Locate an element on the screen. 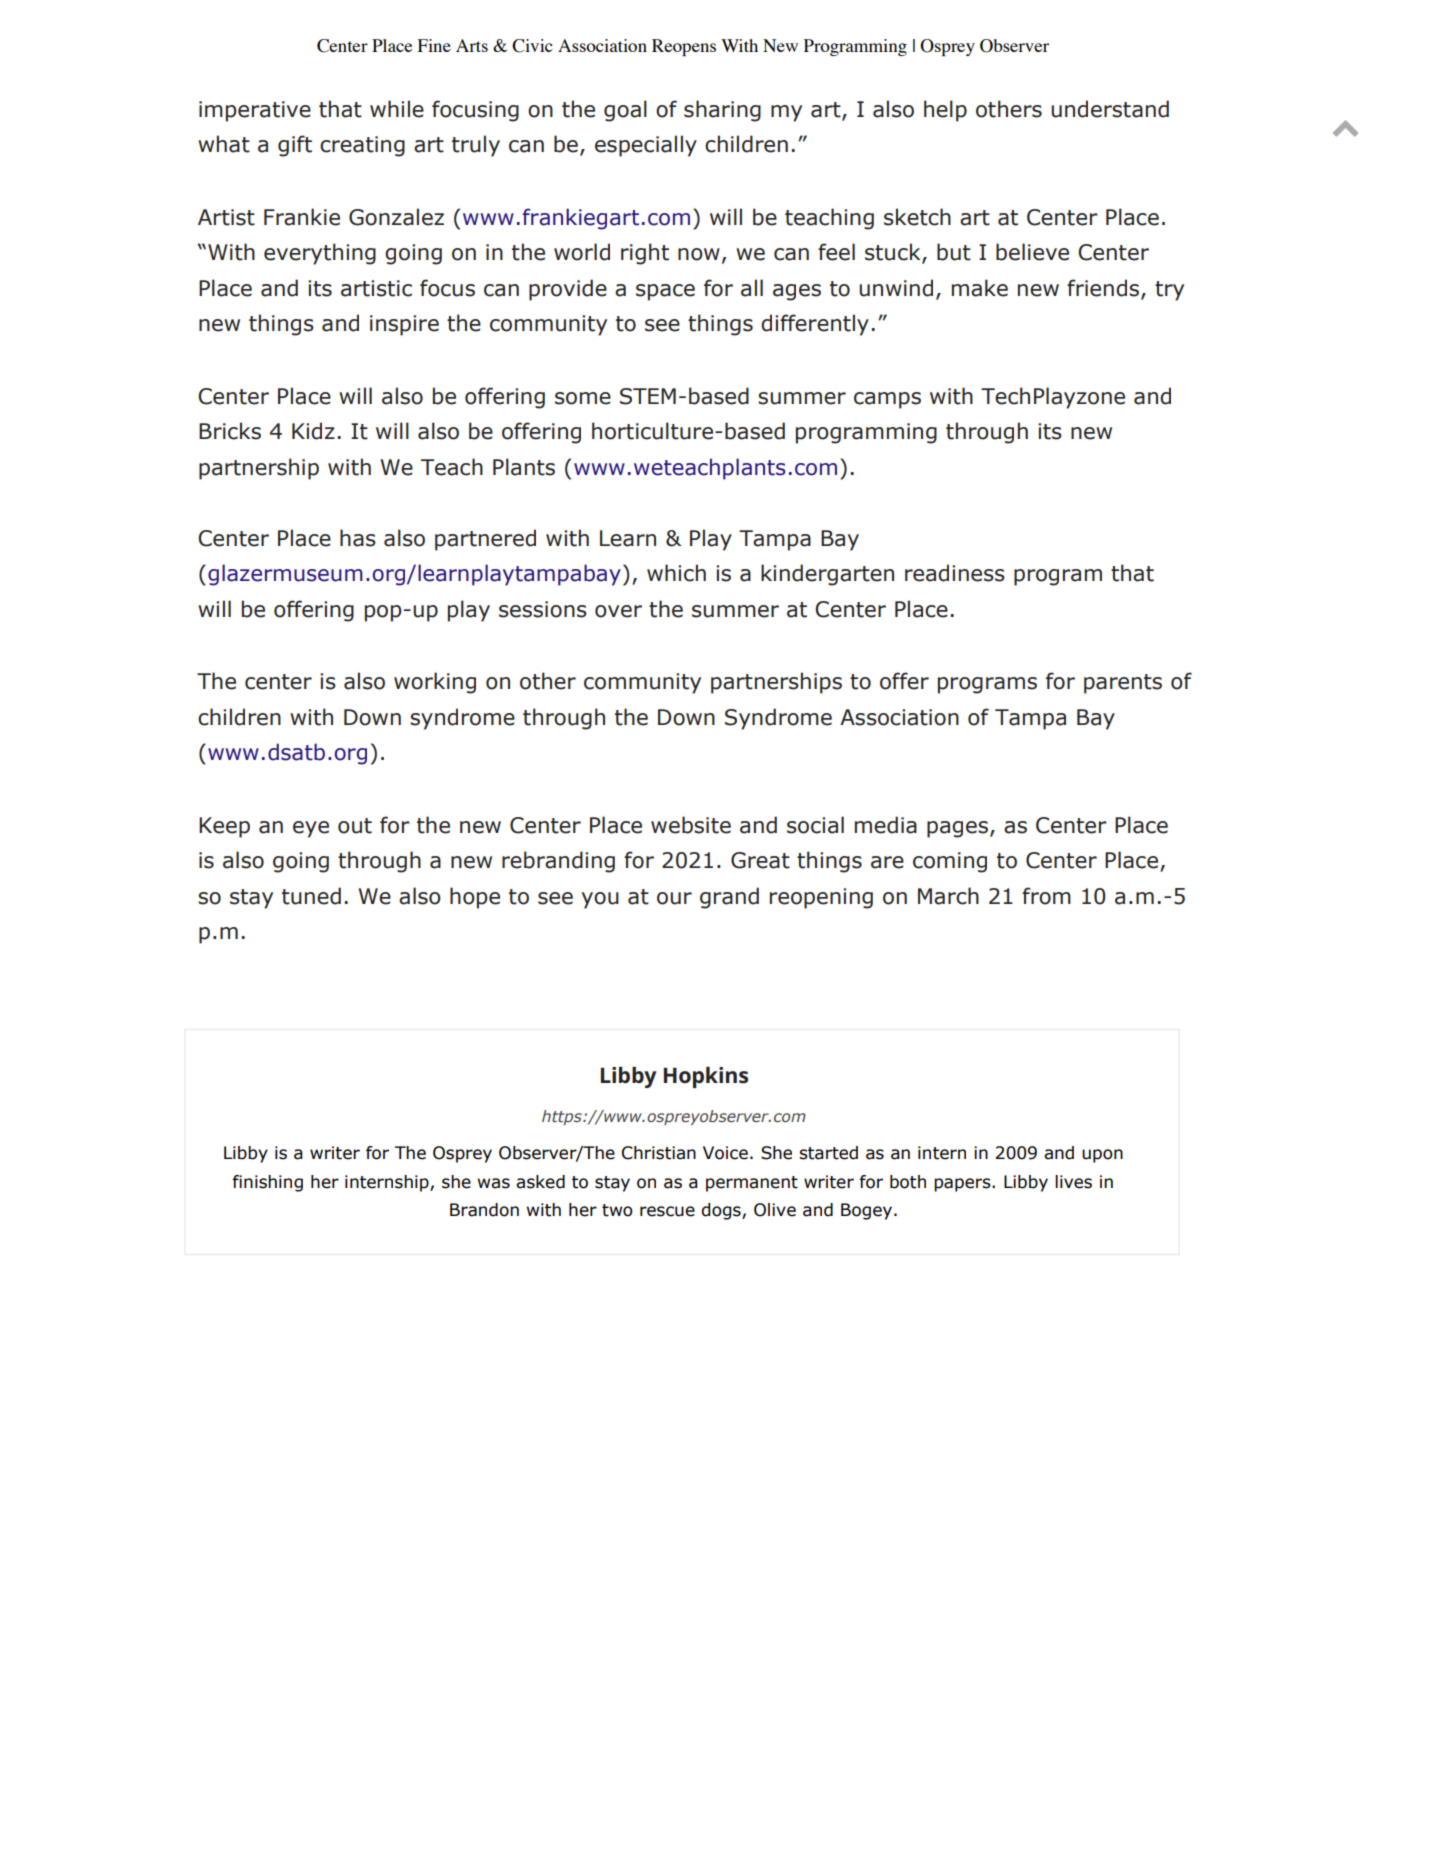  out is located at coordinates (355, 826).
